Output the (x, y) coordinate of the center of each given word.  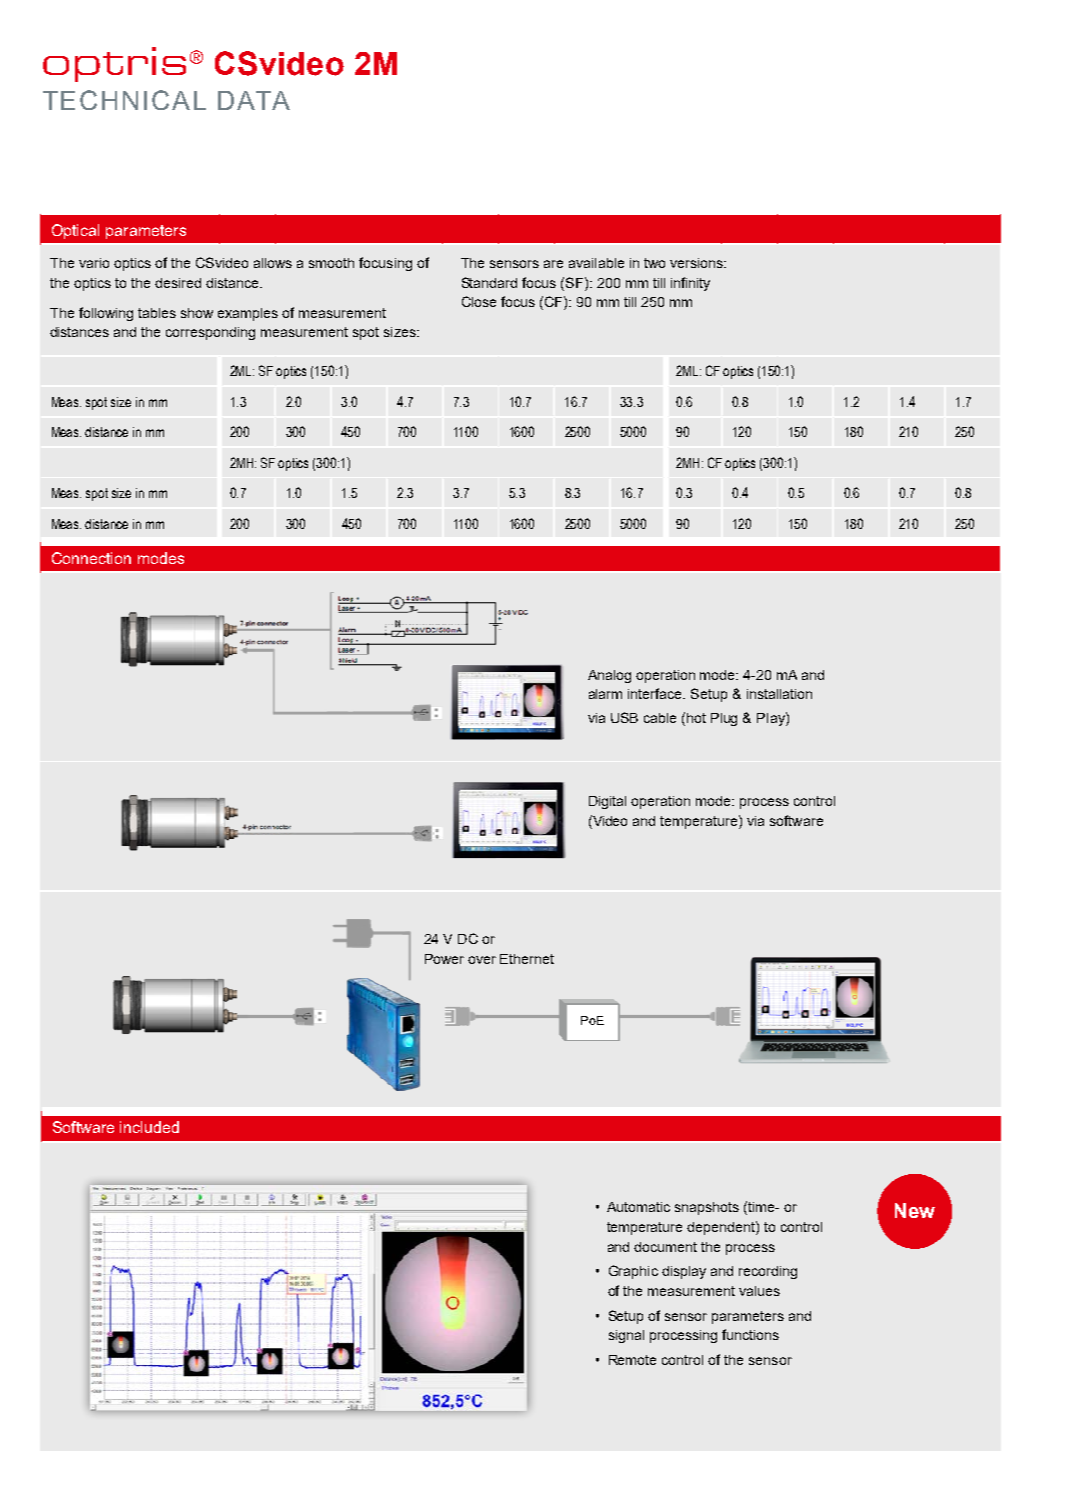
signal (626, 1336)
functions (750, 1334)
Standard (489, 282)
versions (697, 263)
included (149, 1127)
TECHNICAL (124, 100)
